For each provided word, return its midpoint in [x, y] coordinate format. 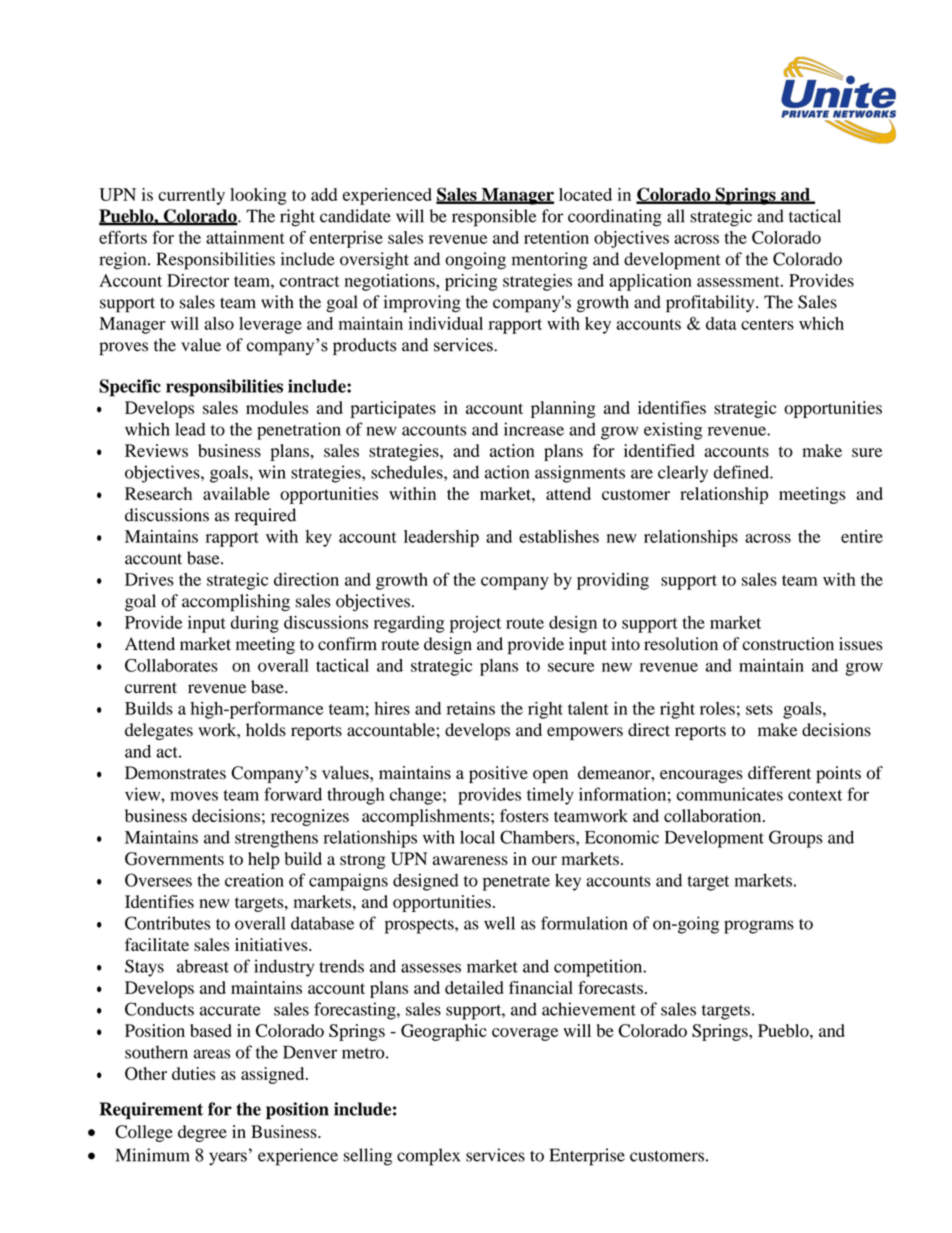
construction [788, 644]
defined [742, 472]
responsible [494, 218]
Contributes [167, 923]
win [272, 472]
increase [534, 429]
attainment [245, 237]
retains [471, 708]
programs [759, 927]
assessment [739, 281]
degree [202, 1133]
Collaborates [171, 665]
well [499, 923]
